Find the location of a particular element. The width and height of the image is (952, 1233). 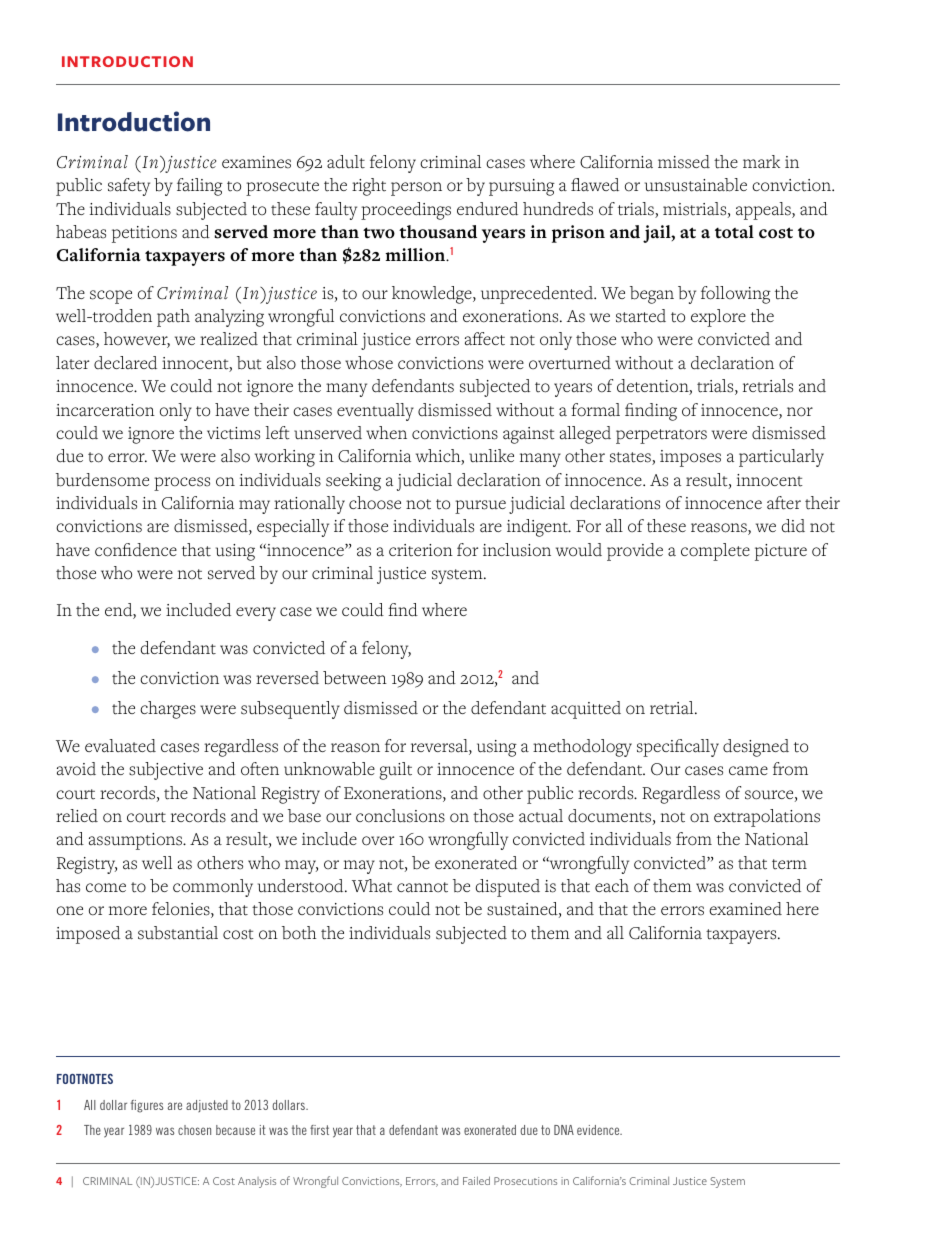

specifically is located at coordinates (678, 748).
